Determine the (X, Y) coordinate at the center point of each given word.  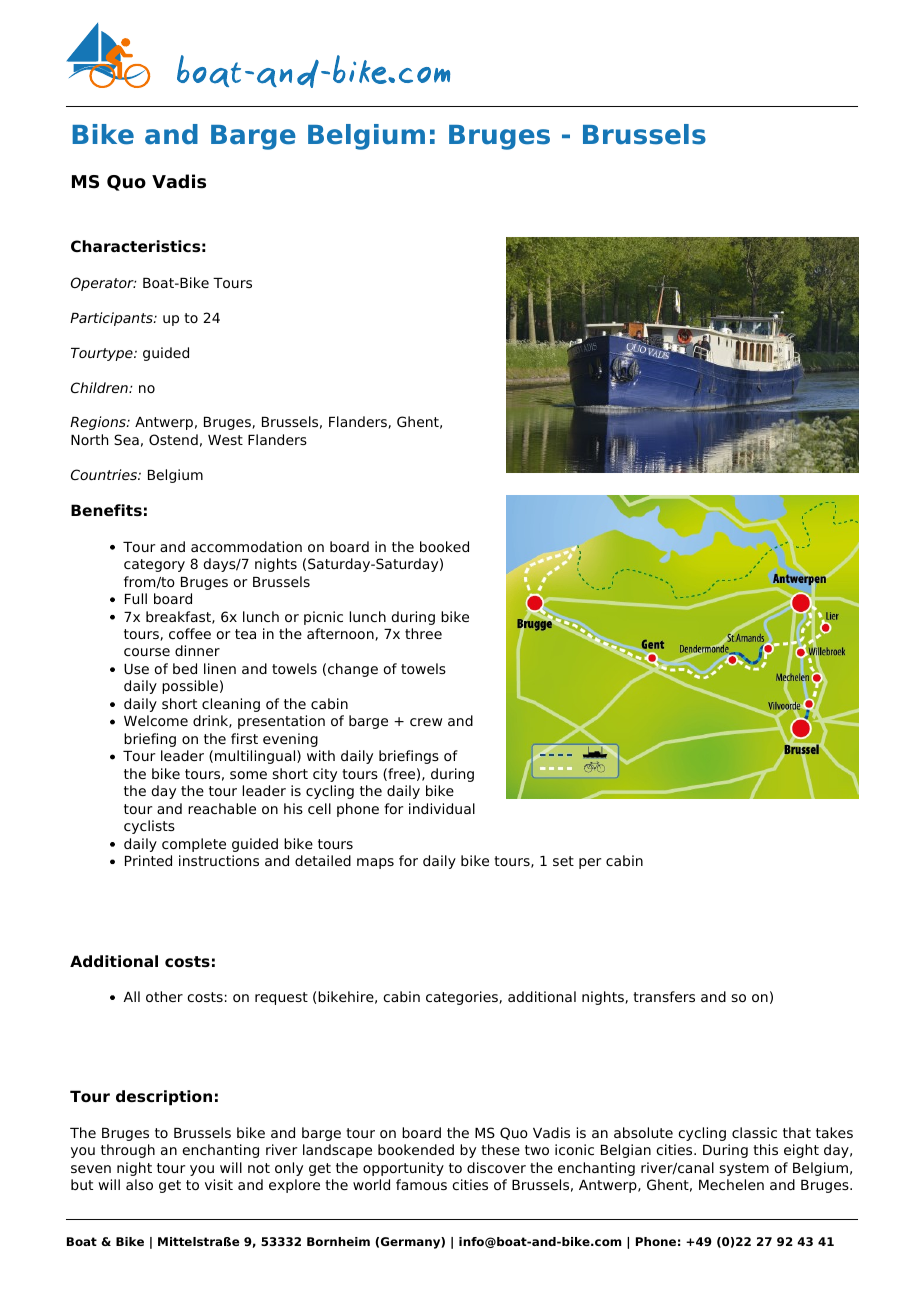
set (563, 861)
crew (426, 722)
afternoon (341, 634)
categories (463, 998)
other (164, 996)
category (154, 565)
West (225, 440)
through (128, 1151)
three (423, 633)
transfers (664, 996)
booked (444, 546)
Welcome (156, 720)
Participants (112, 319)
